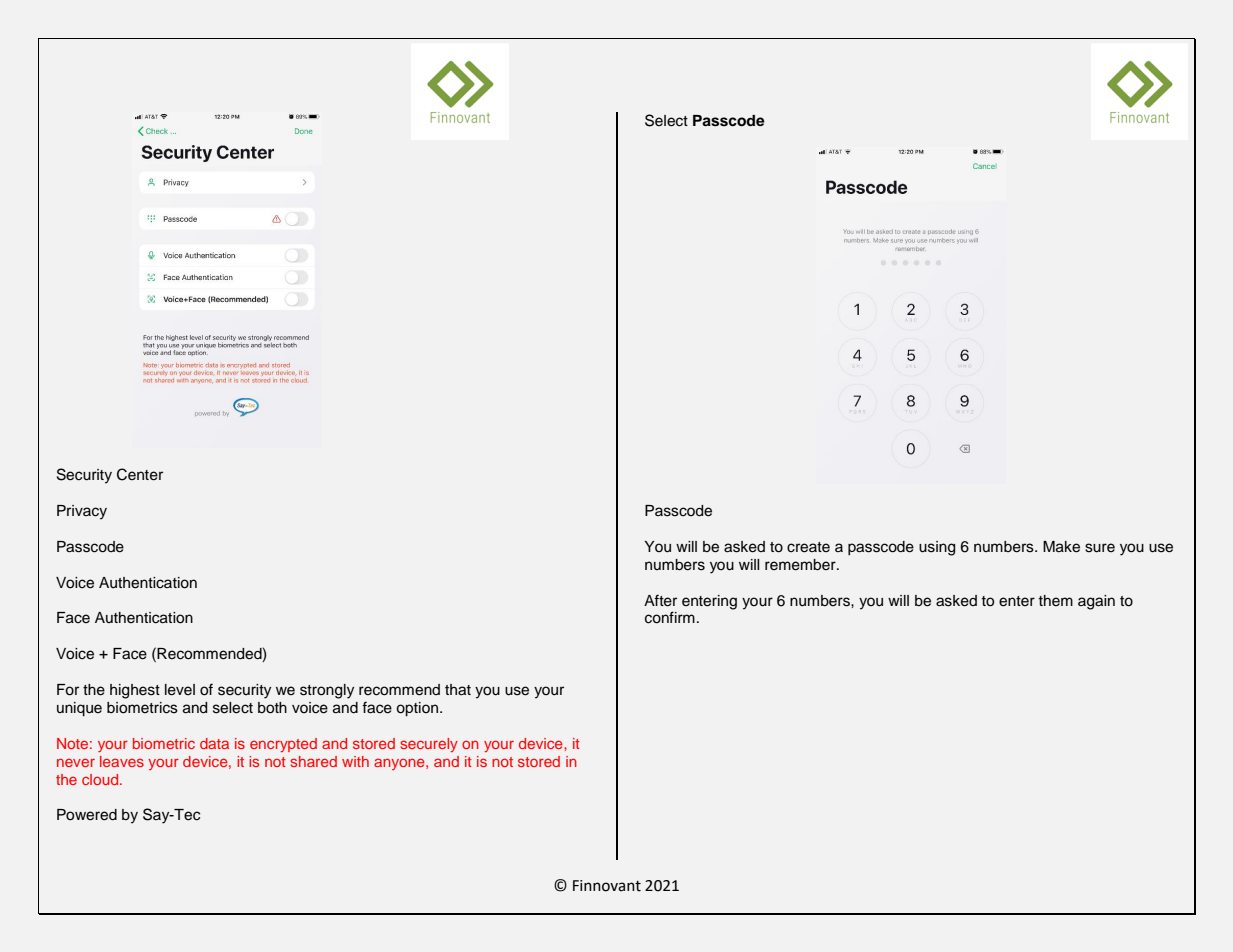 This screenshot has height=952, width=1233. Describe the element at coordinates (670, 617) in the screenshot. I see `confirm` at that location.
